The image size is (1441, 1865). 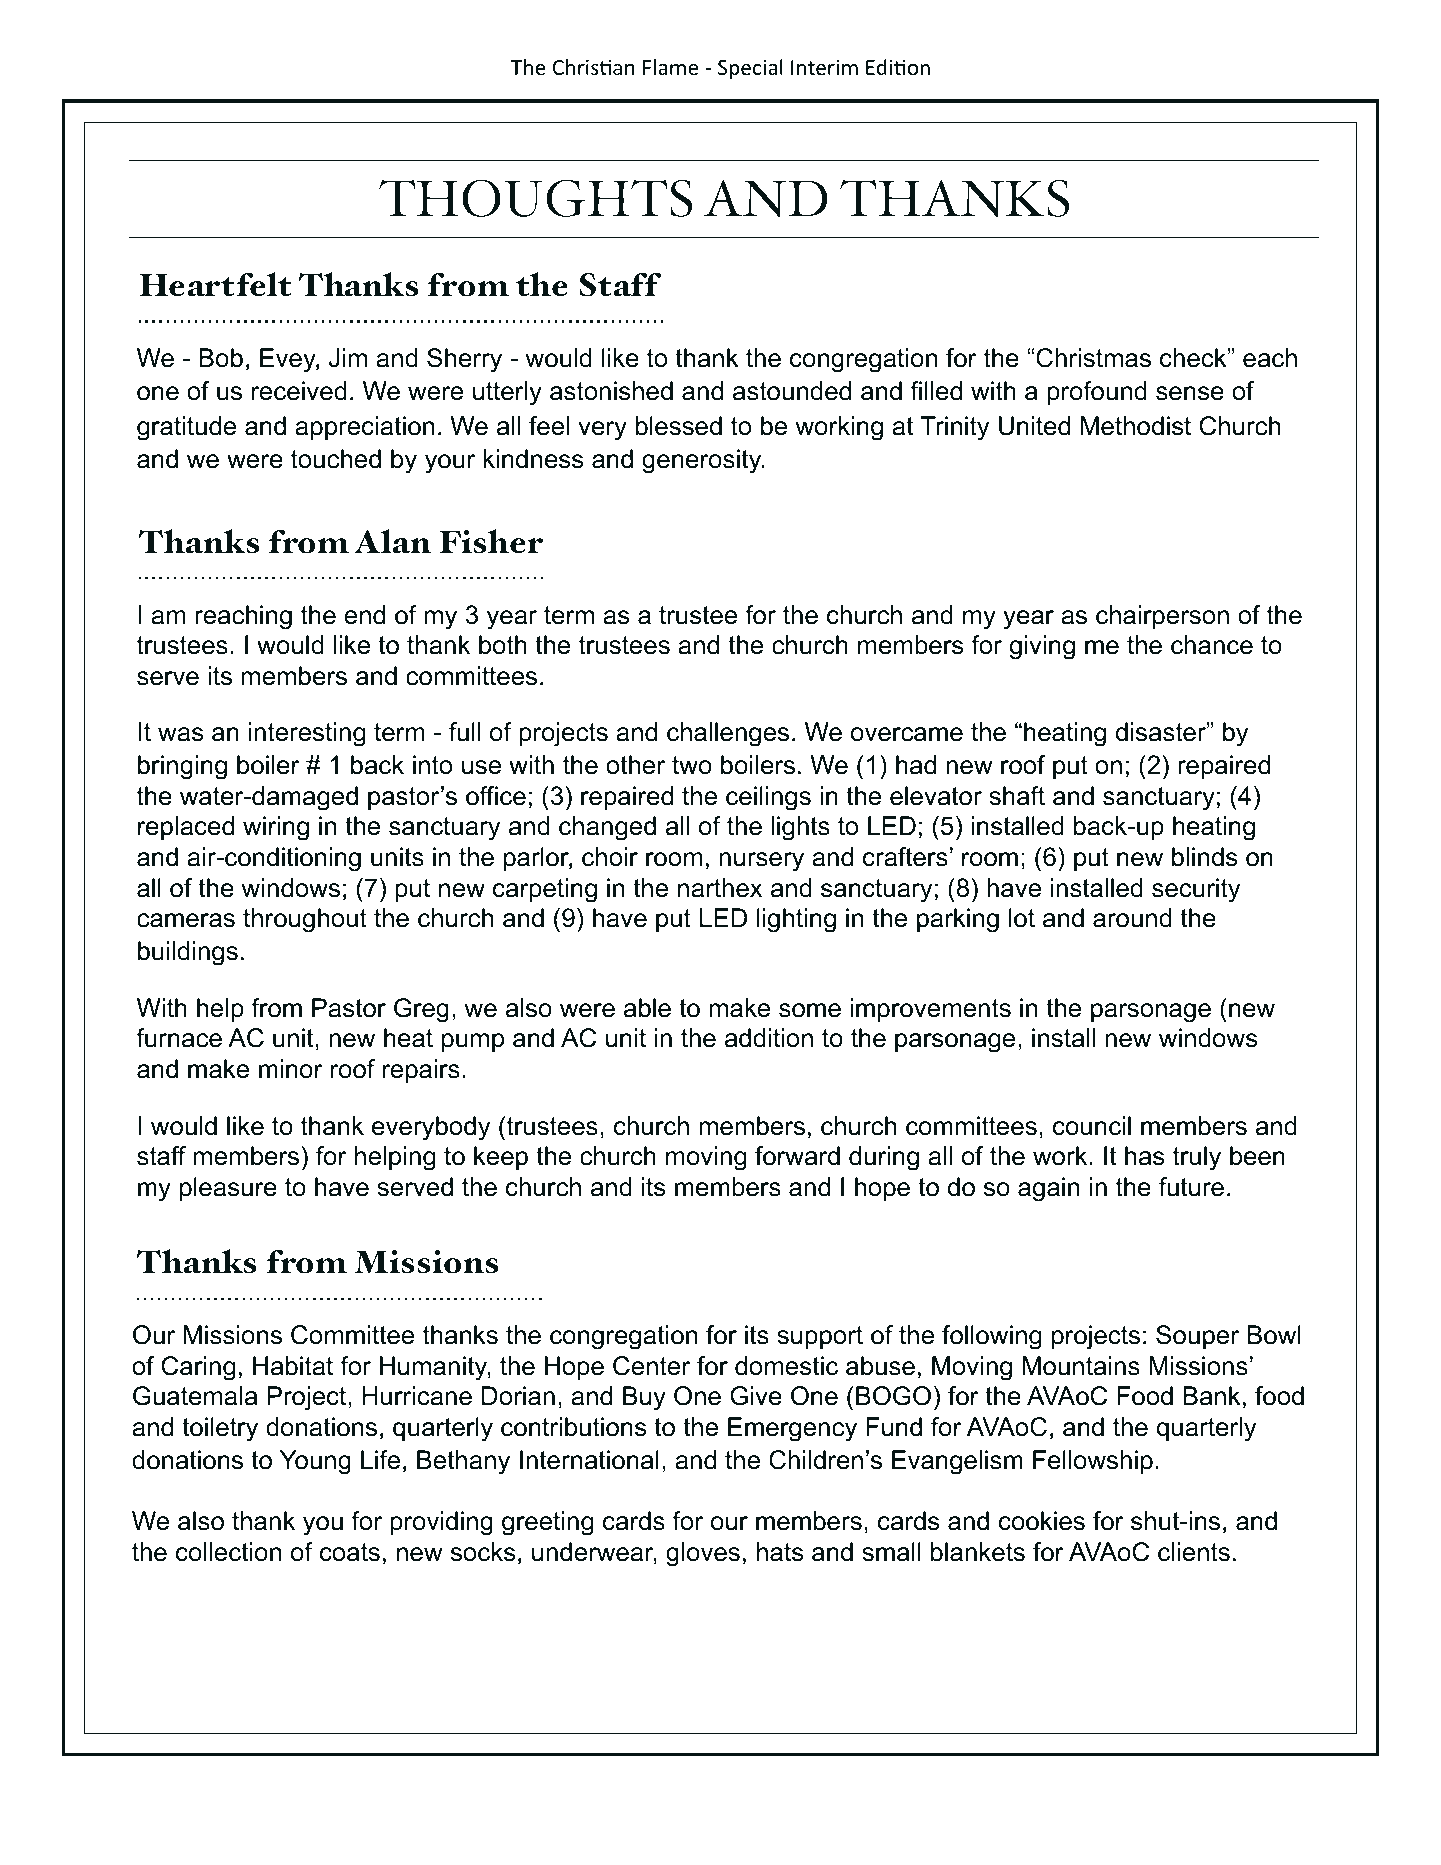 What do you see at coordinates (1092, 1126) in the screenshot?
I see `council` at bounding box center [1092, 1126].
